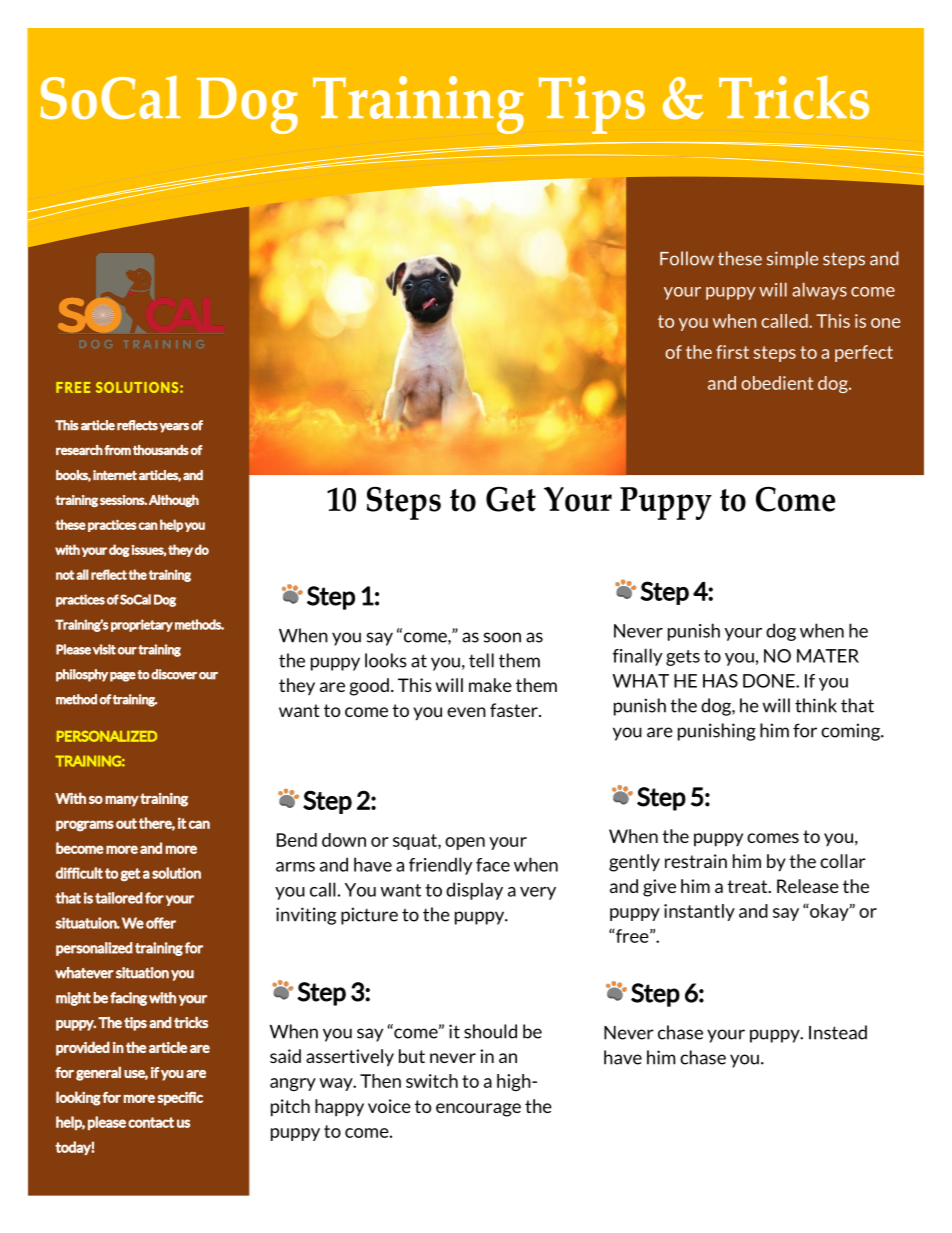 The width and height of the screenshot is (952, 1233). I want to click on Instead, so click(838, 1032).
